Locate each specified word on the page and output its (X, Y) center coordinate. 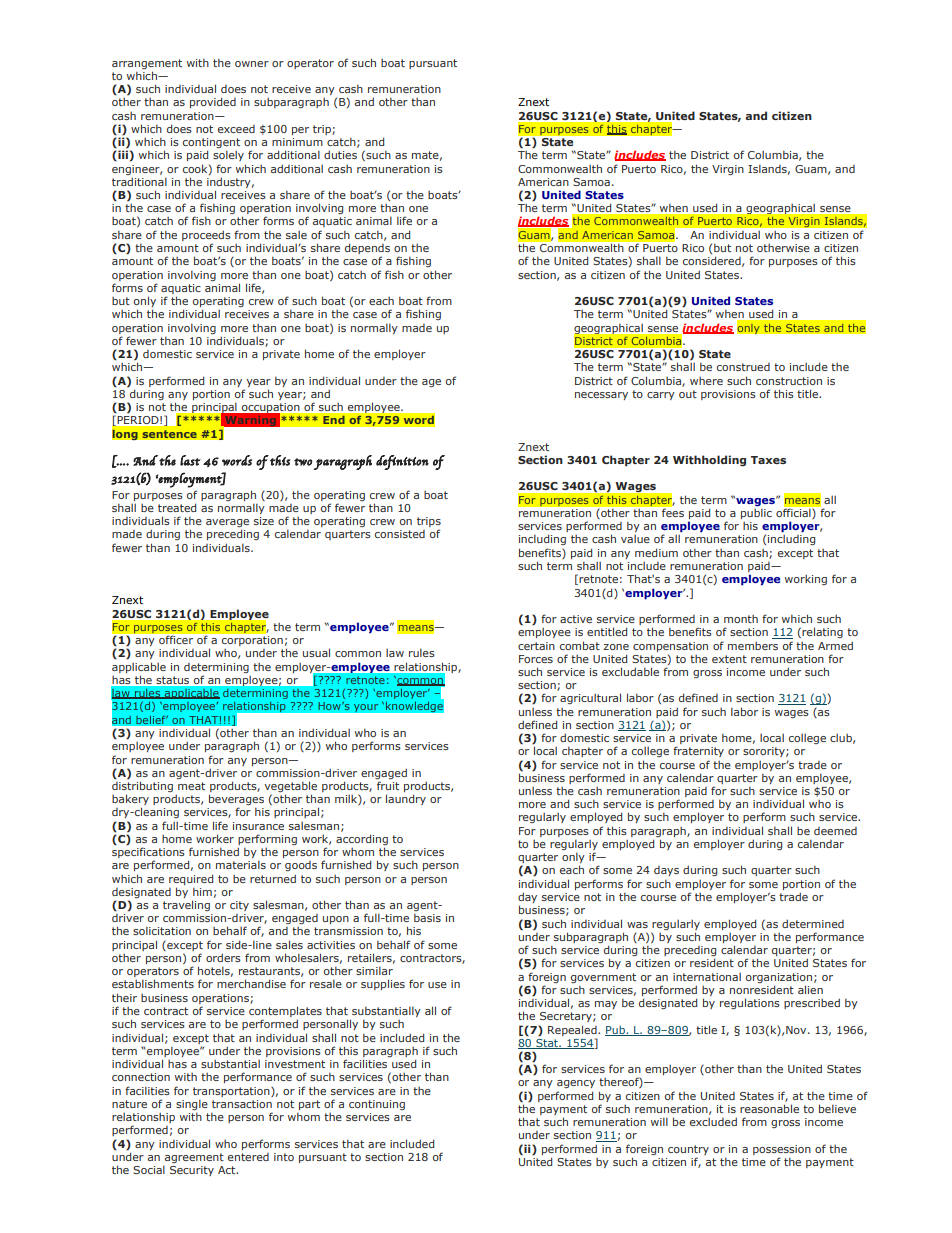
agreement (194, 1158)
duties (340, 154)
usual (316, 652)
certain (536, 646)
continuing (377, 1105)
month (741, 619)
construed (743, 367)
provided (213, 102)
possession (782, 1150)
